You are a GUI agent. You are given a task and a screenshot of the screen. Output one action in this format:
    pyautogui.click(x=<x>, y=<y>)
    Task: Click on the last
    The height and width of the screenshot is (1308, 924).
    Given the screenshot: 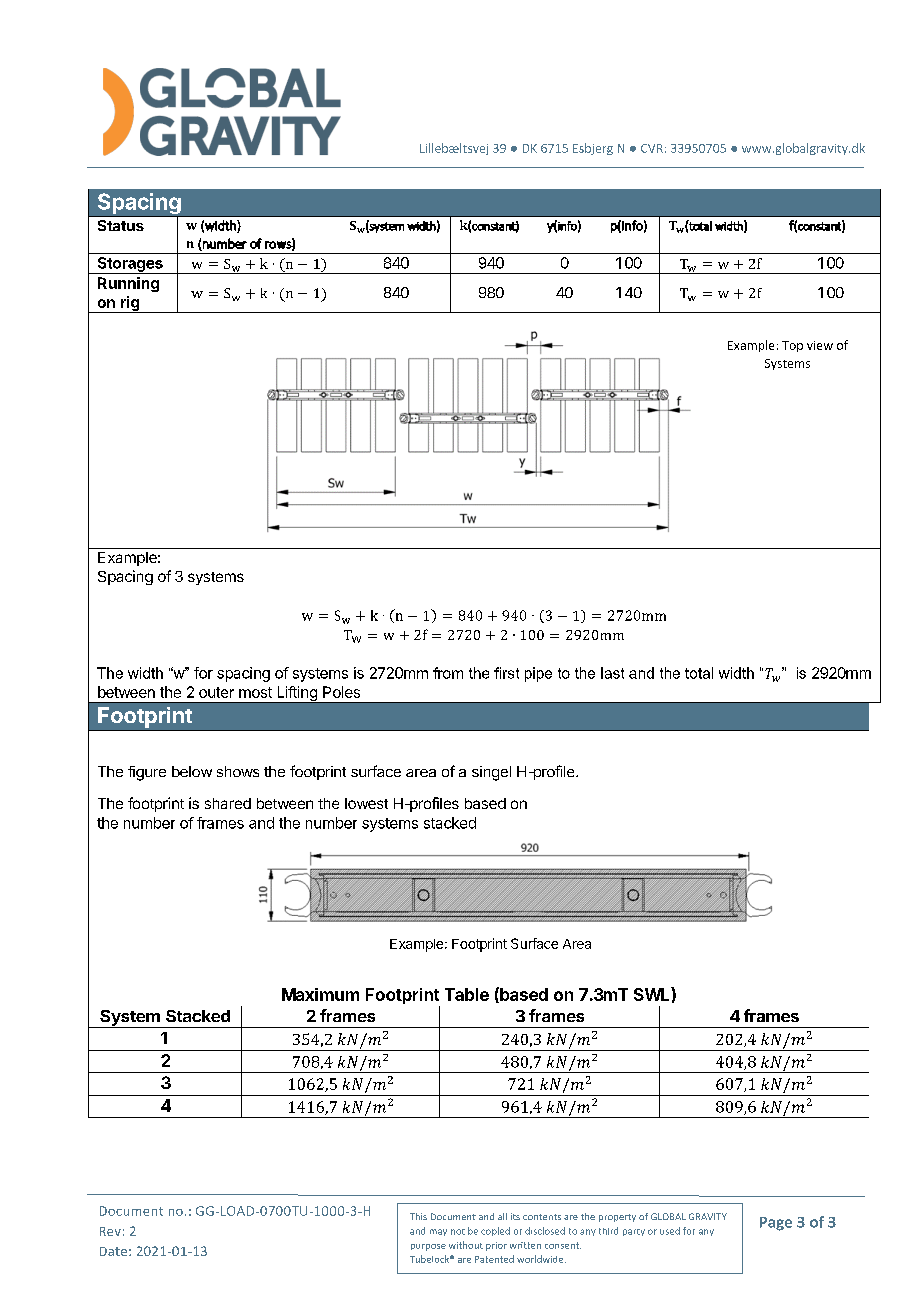 What is the action you would take?
    pyautogui.click(x=612, y=673)
